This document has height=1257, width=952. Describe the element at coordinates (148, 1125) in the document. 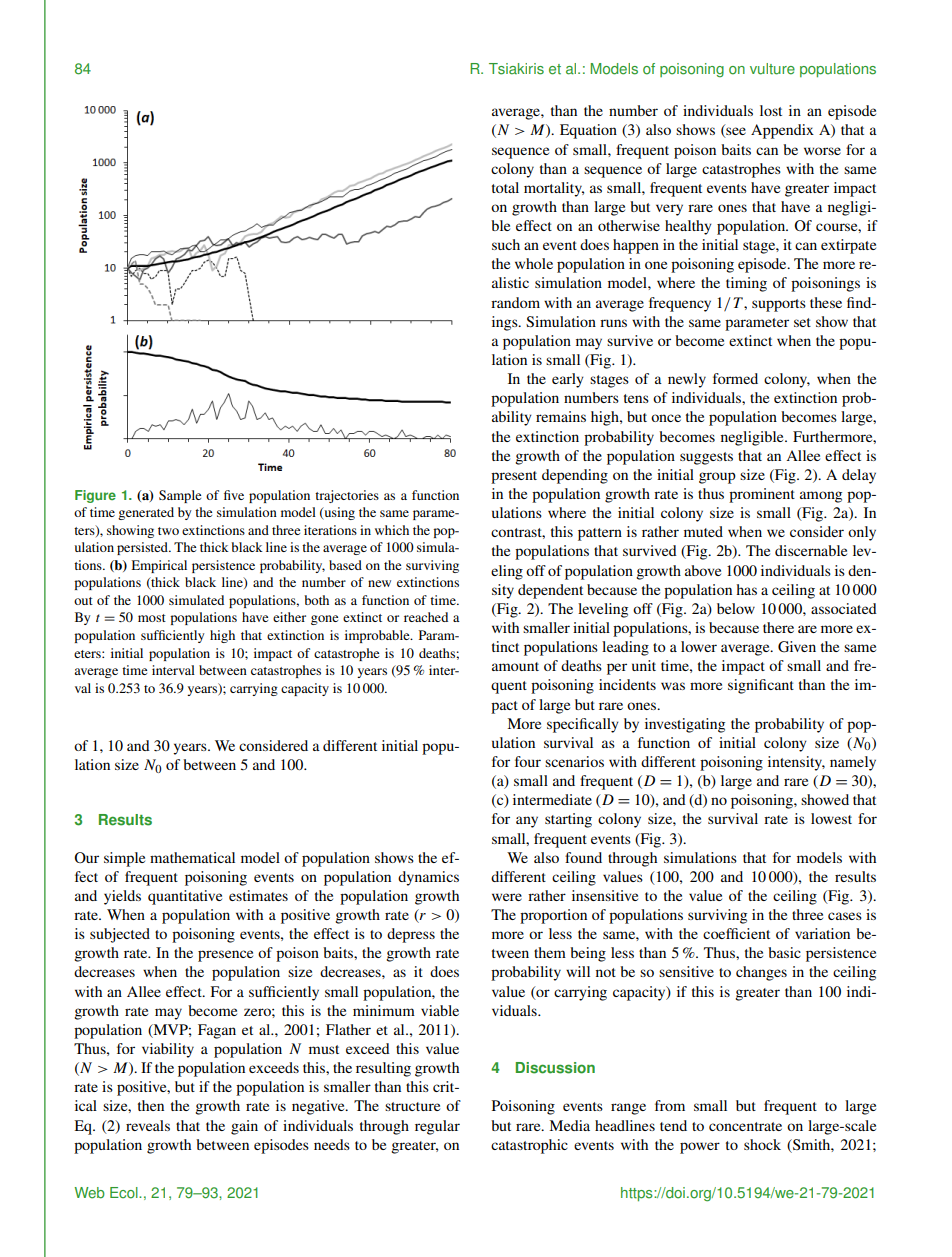

I see `reveals` at that location.
